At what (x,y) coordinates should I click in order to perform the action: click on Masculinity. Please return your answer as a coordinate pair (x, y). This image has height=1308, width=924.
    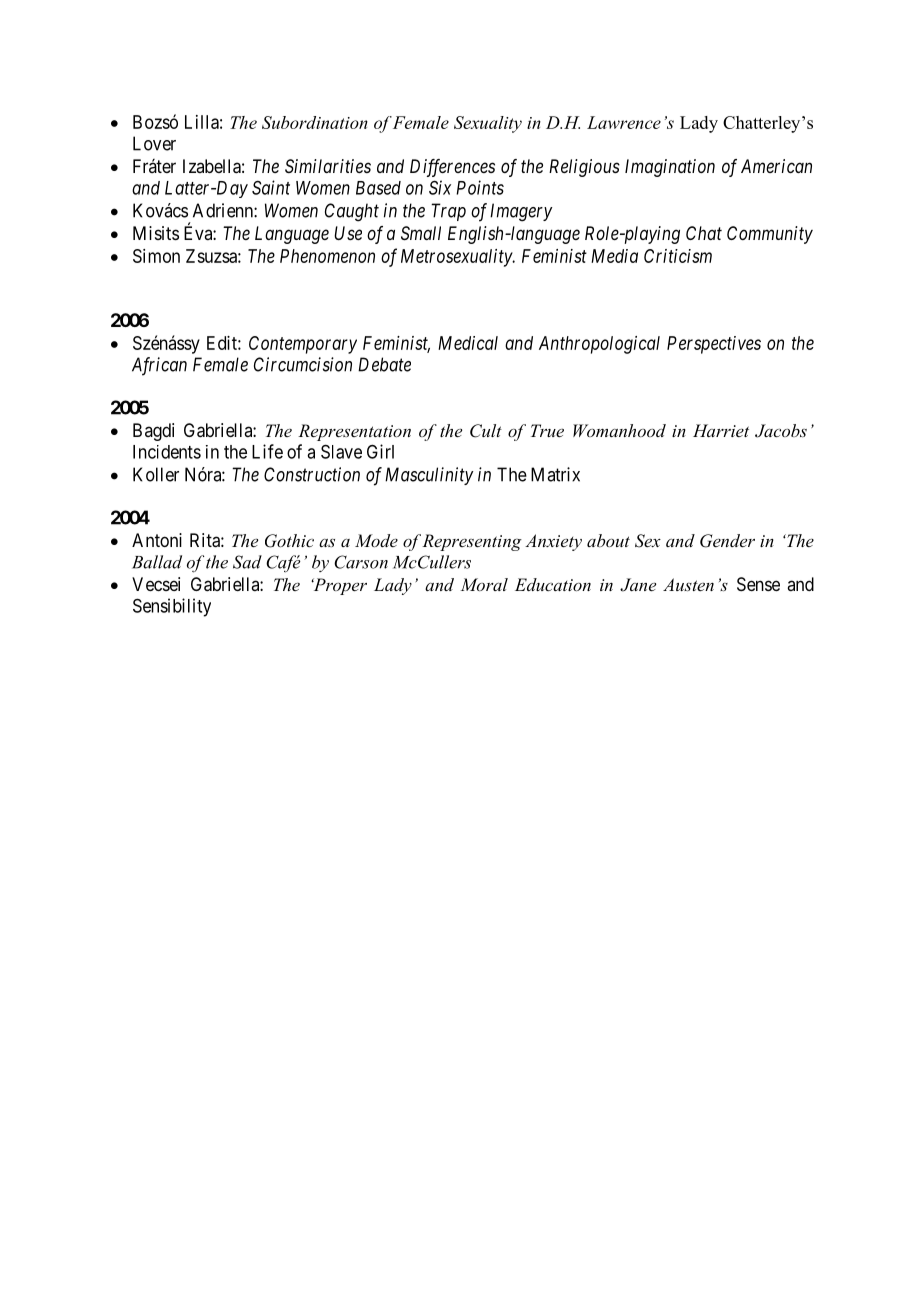
    Looking at the image, I should click on (429, 476).
